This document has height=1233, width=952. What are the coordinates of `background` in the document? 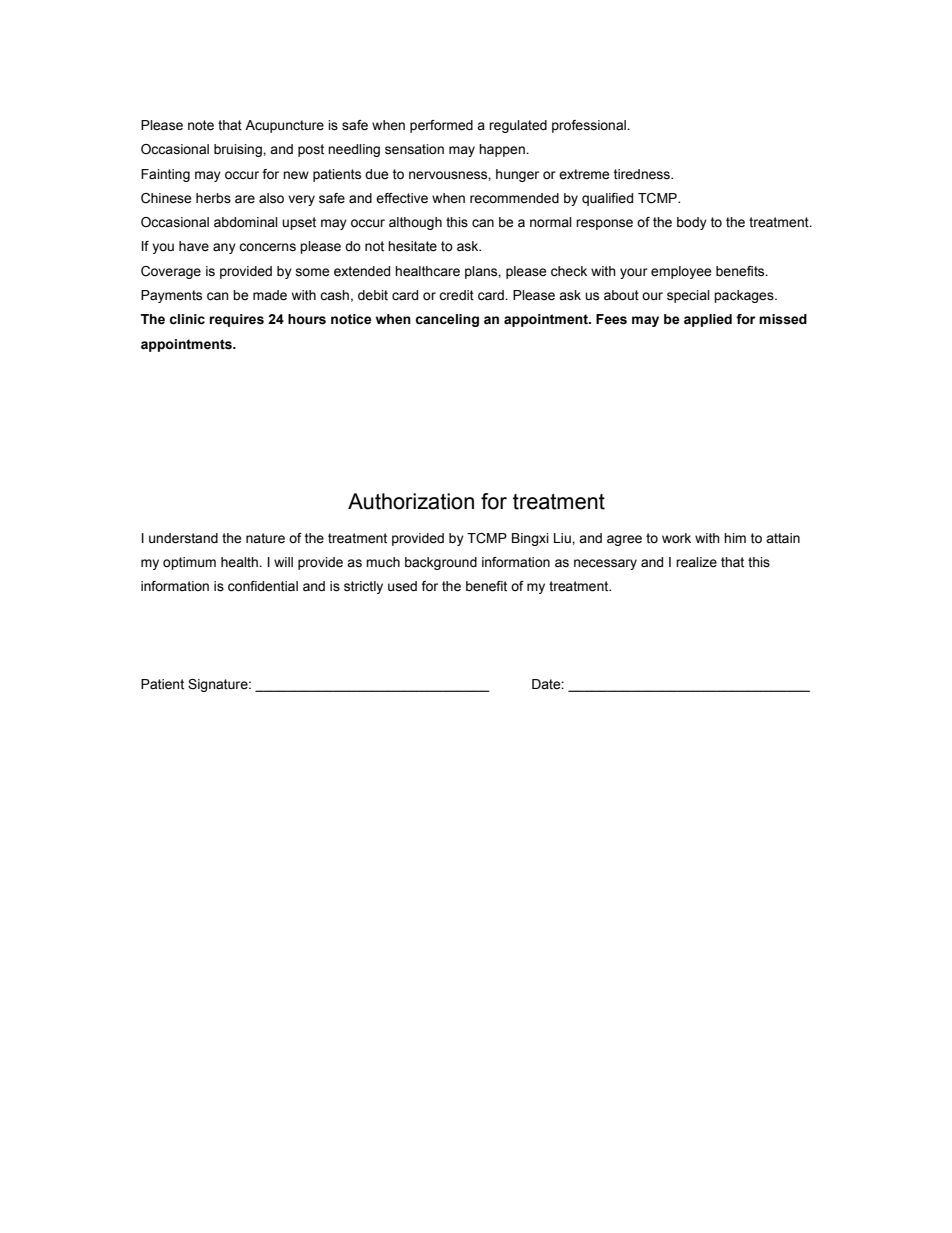 It's located at (441, 563).
